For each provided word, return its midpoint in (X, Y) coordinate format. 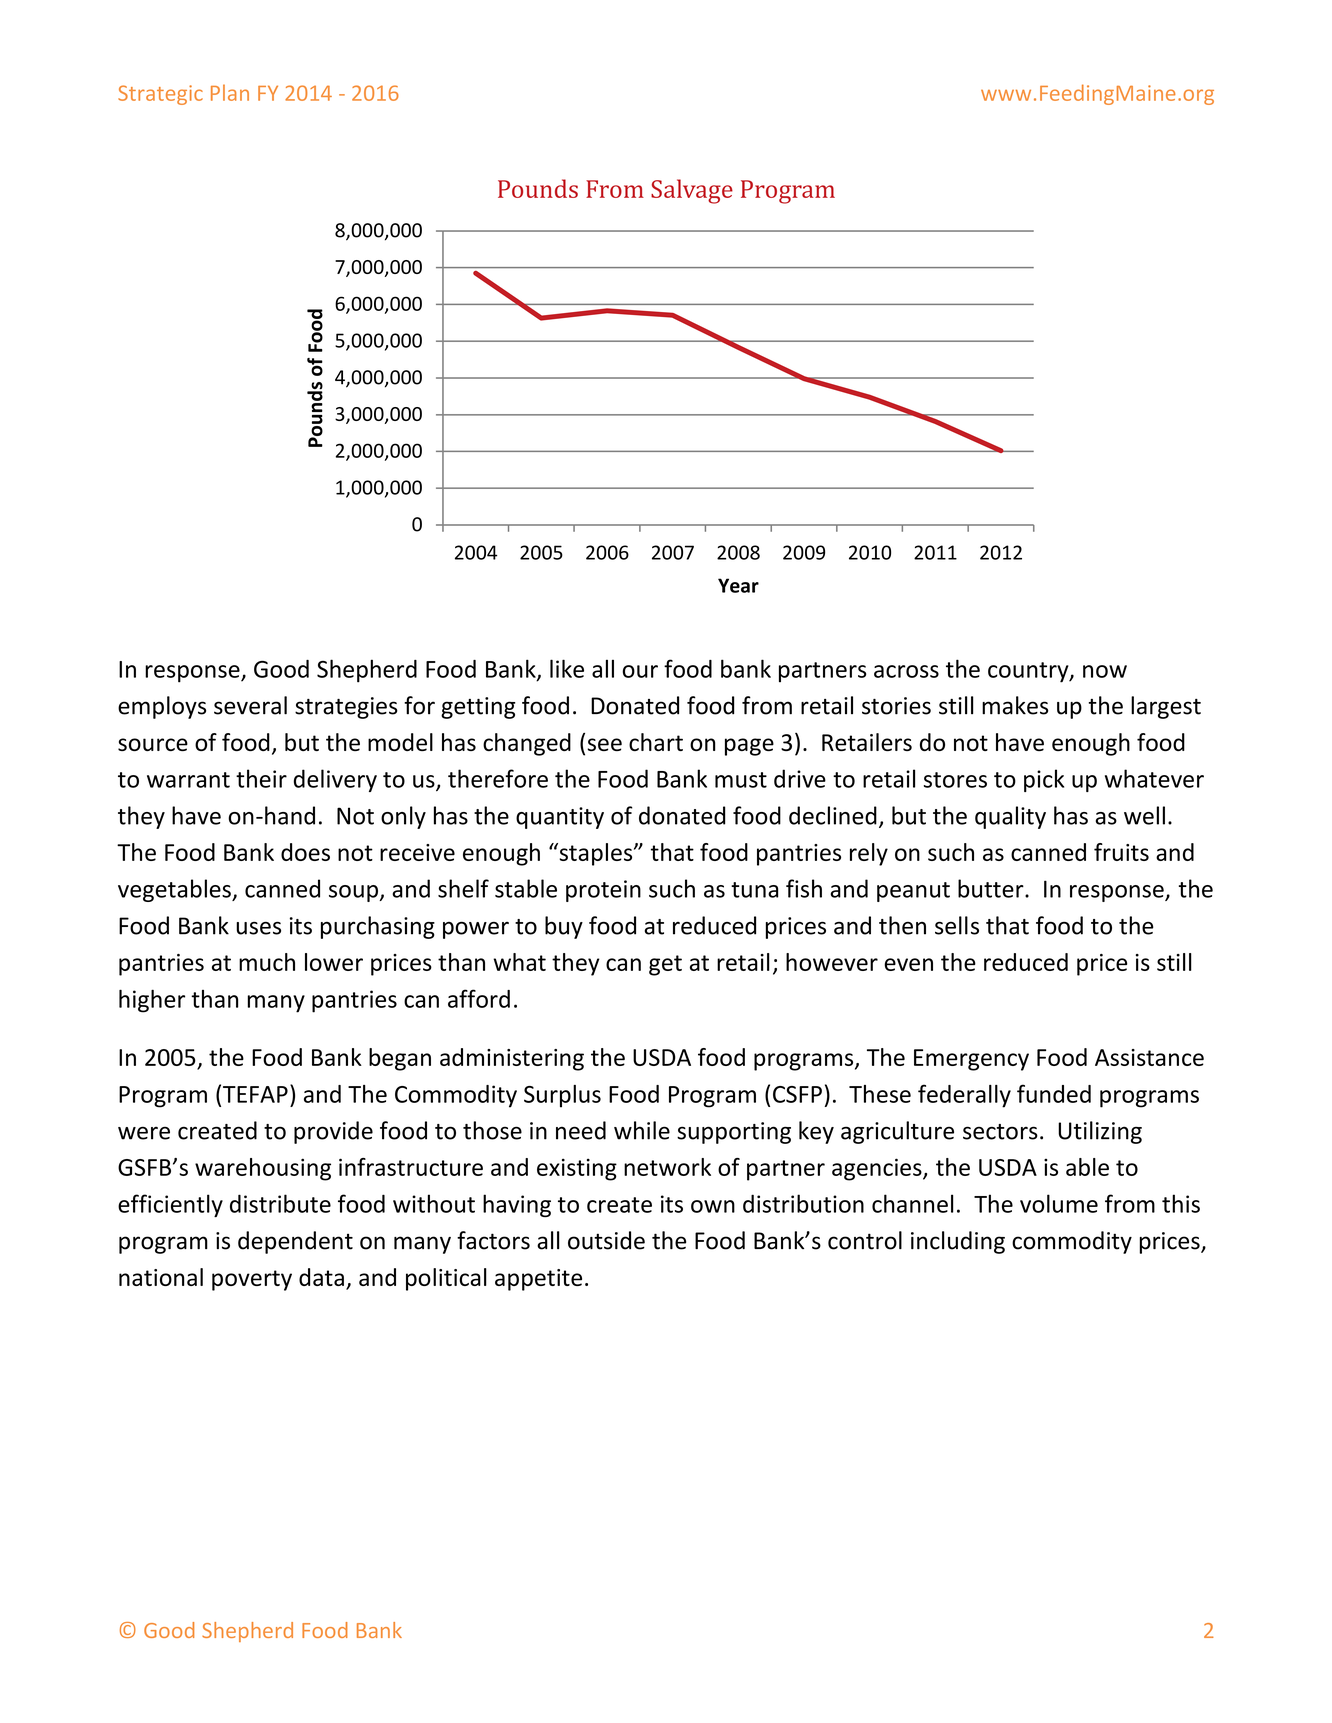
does (305, 852)
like (567, 668)
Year (738, 585)
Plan (230, 92)
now (1105, 671)
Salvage (692, 191)
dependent (295, 1242)
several (250, 705)
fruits (1121, 852)
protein (603, 891)
